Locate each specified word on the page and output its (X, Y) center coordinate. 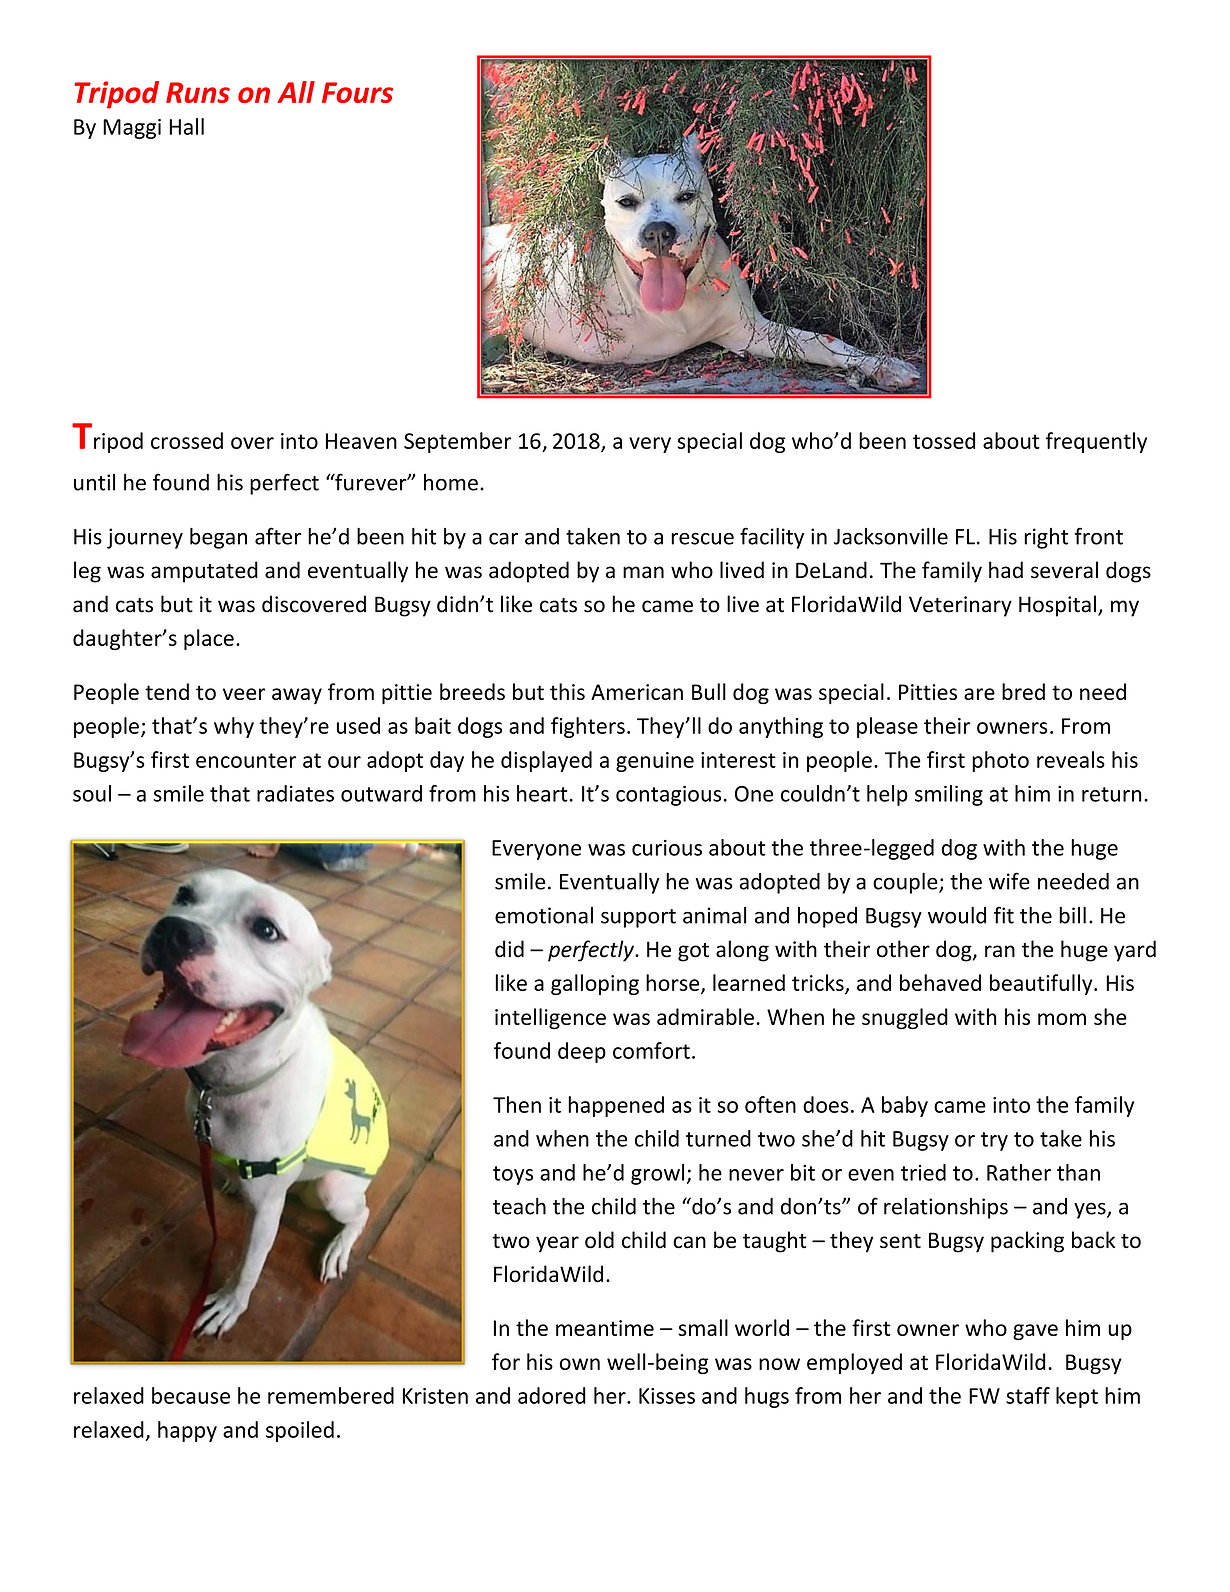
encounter (246, 760)
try (994, 1141)
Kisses (667, 1396)
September (457, 442)
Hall (186, 126)
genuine (655, 762)
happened (616, 1106)
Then (517, 1104)
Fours (357, 92)
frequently (1096, 442)
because (191, 1395)
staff (1028, 1395)
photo (1000, 761)
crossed (187, 440)
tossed (944, 440)
